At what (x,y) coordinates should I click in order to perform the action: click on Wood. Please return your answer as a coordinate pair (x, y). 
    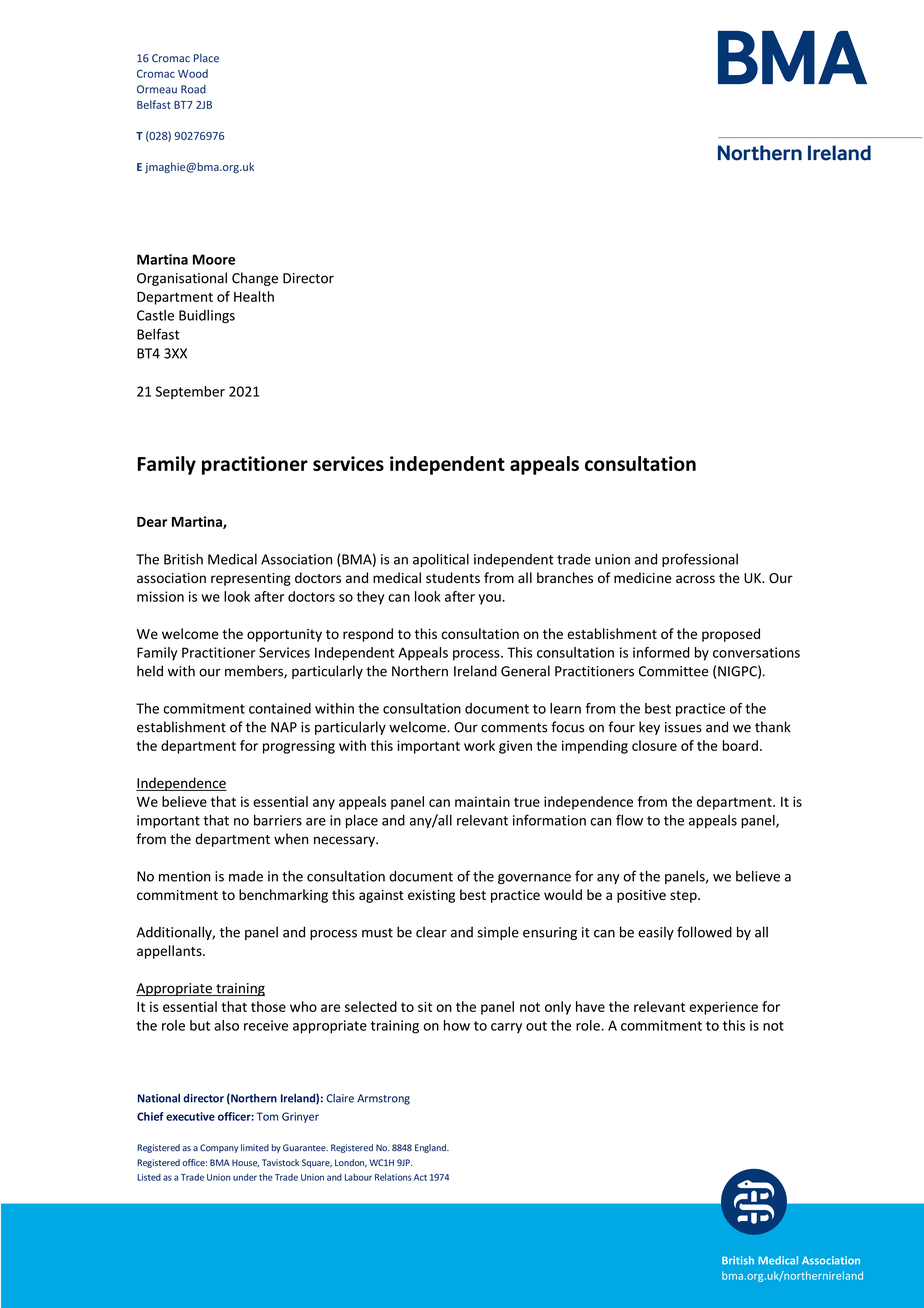
    Looking at the image, I should click on (193, 73).
